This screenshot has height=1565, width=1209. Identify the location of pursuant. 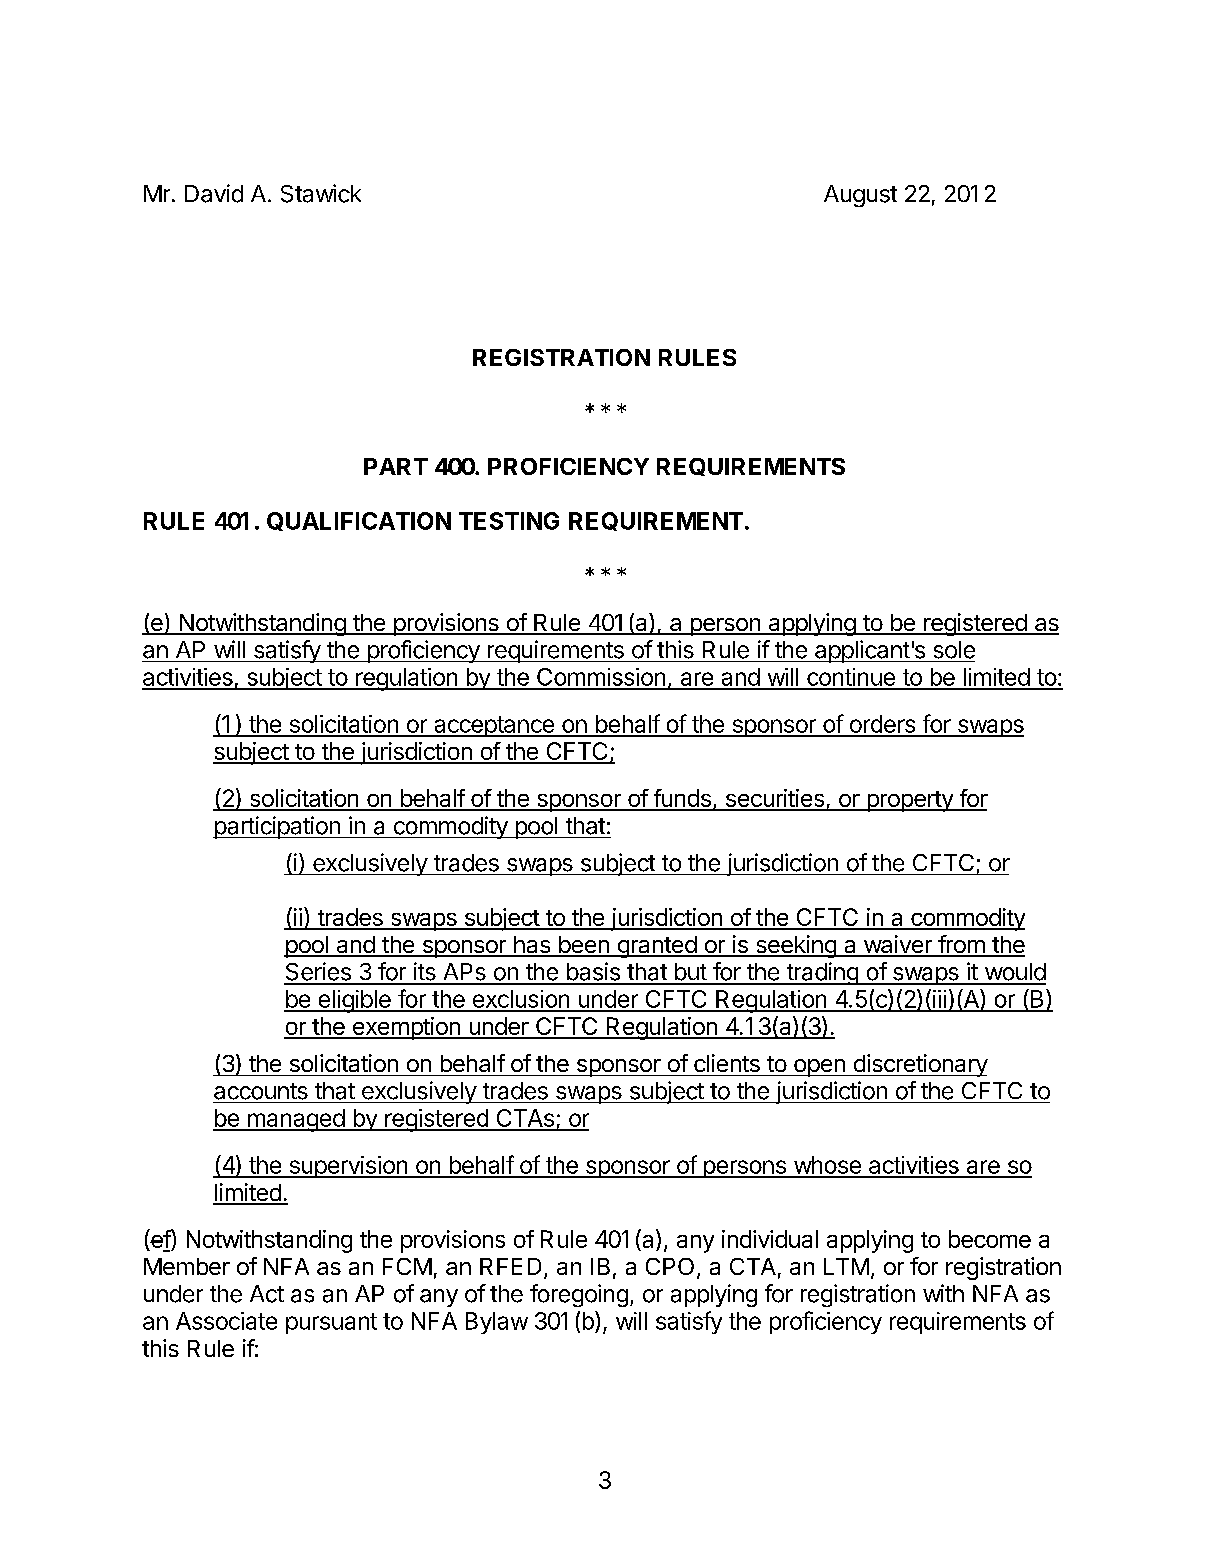
(331, 1323).
